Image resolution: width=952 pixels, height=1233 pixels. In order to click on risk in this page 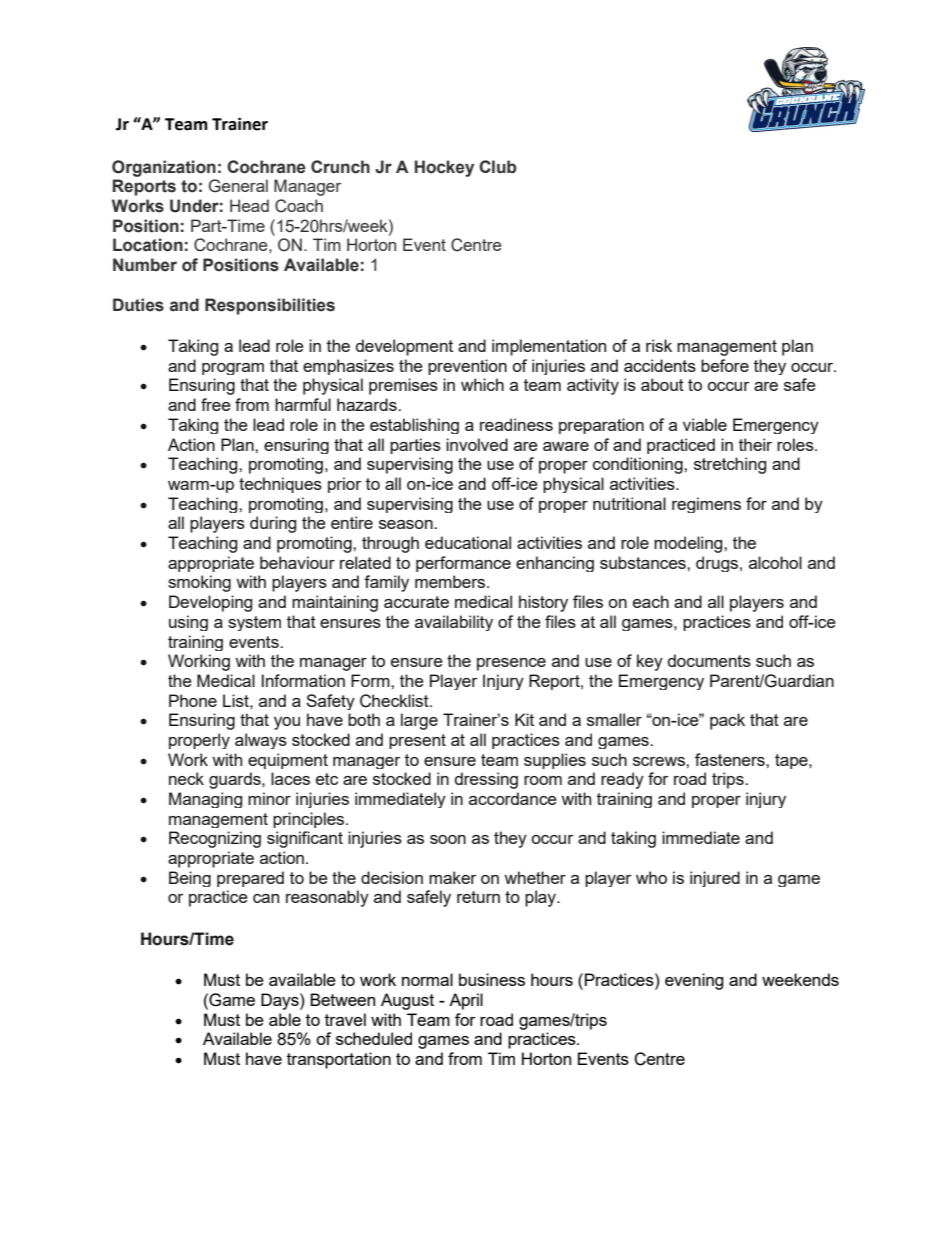, I will do `click(659, 345)`.
